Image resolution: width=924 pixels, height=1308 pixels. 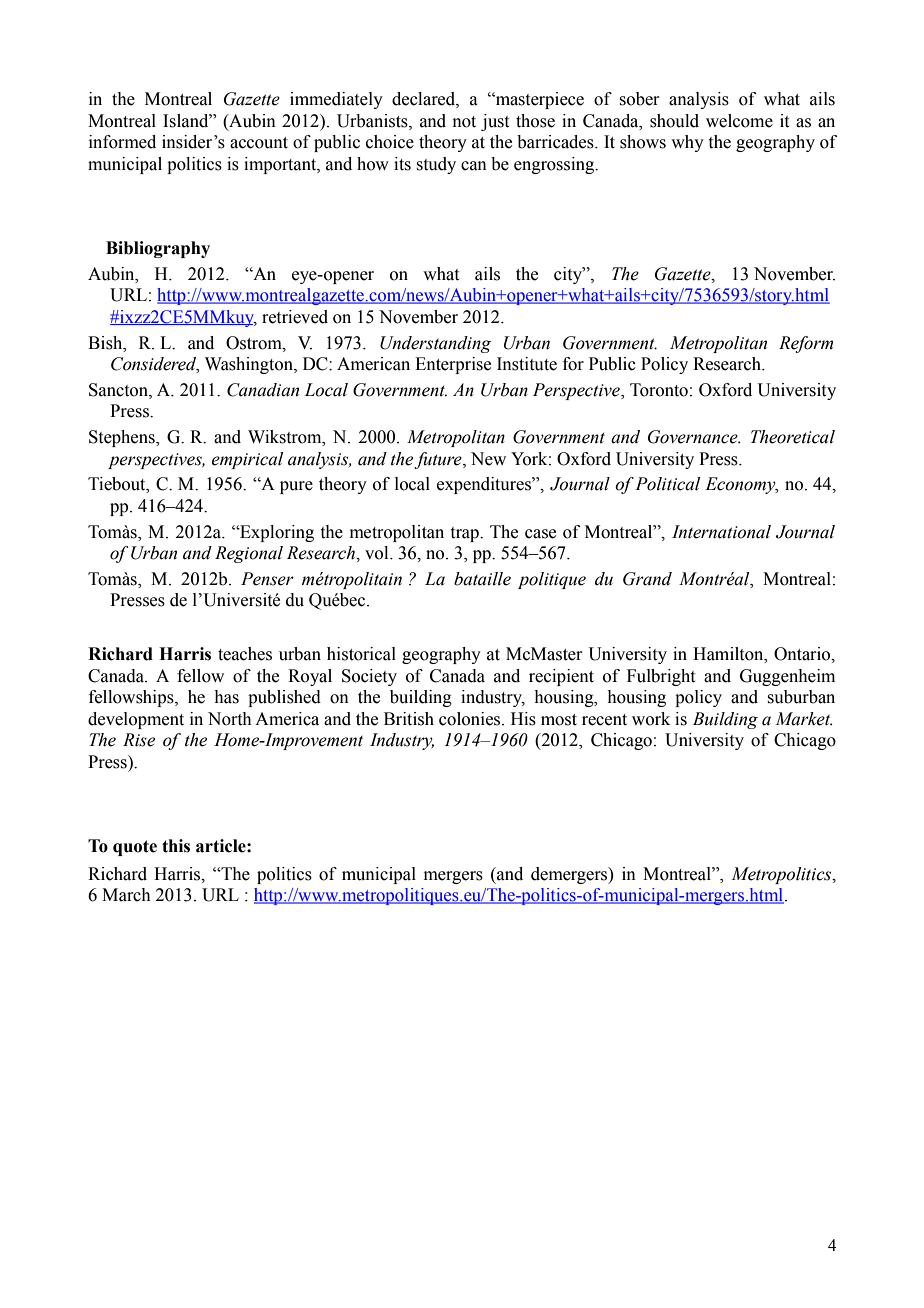 I want to click on teaches, so click(x=245, y=654).
